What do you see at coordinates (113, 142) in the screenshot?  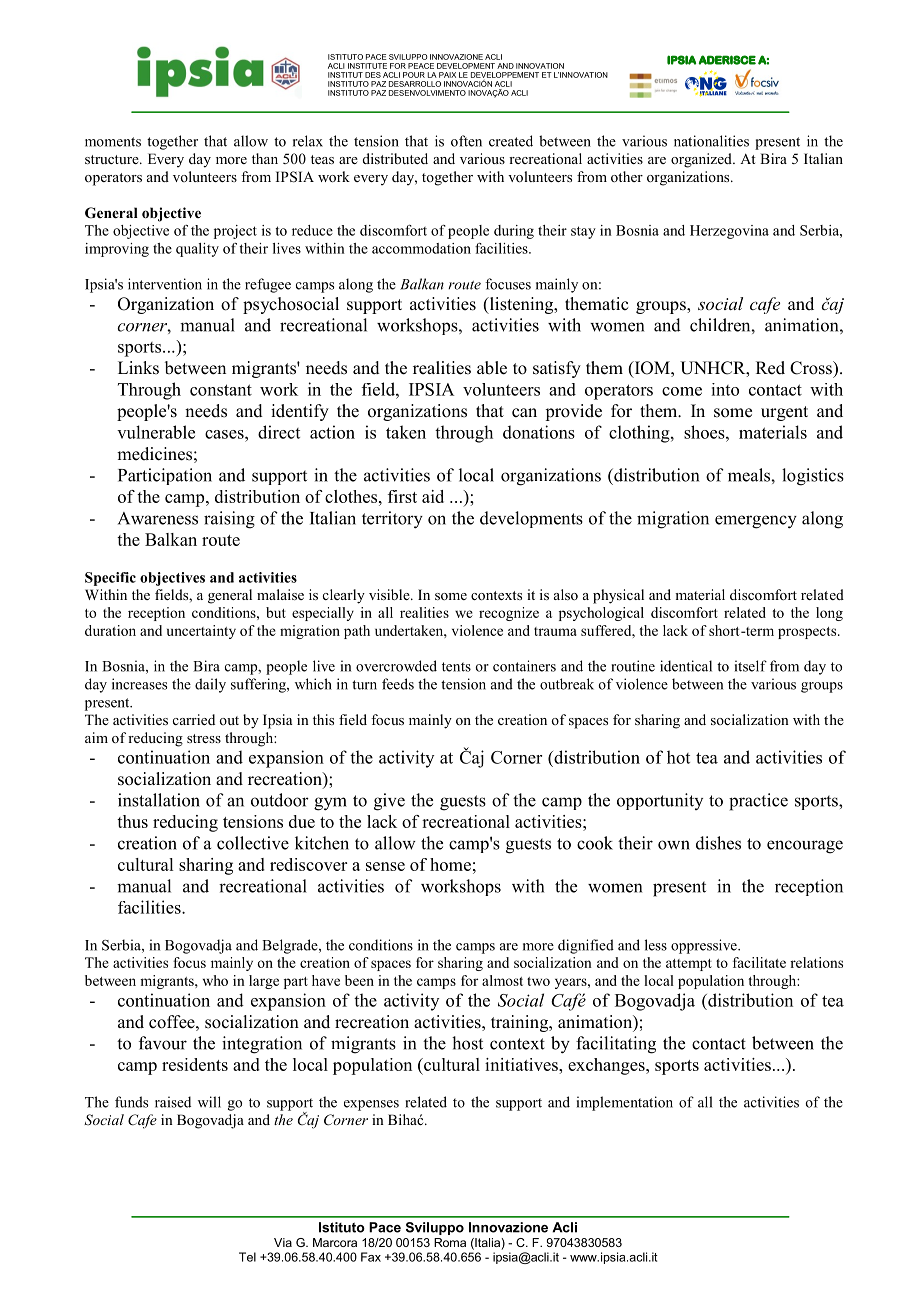 I see `moments` at bounding box center [113, 142].
